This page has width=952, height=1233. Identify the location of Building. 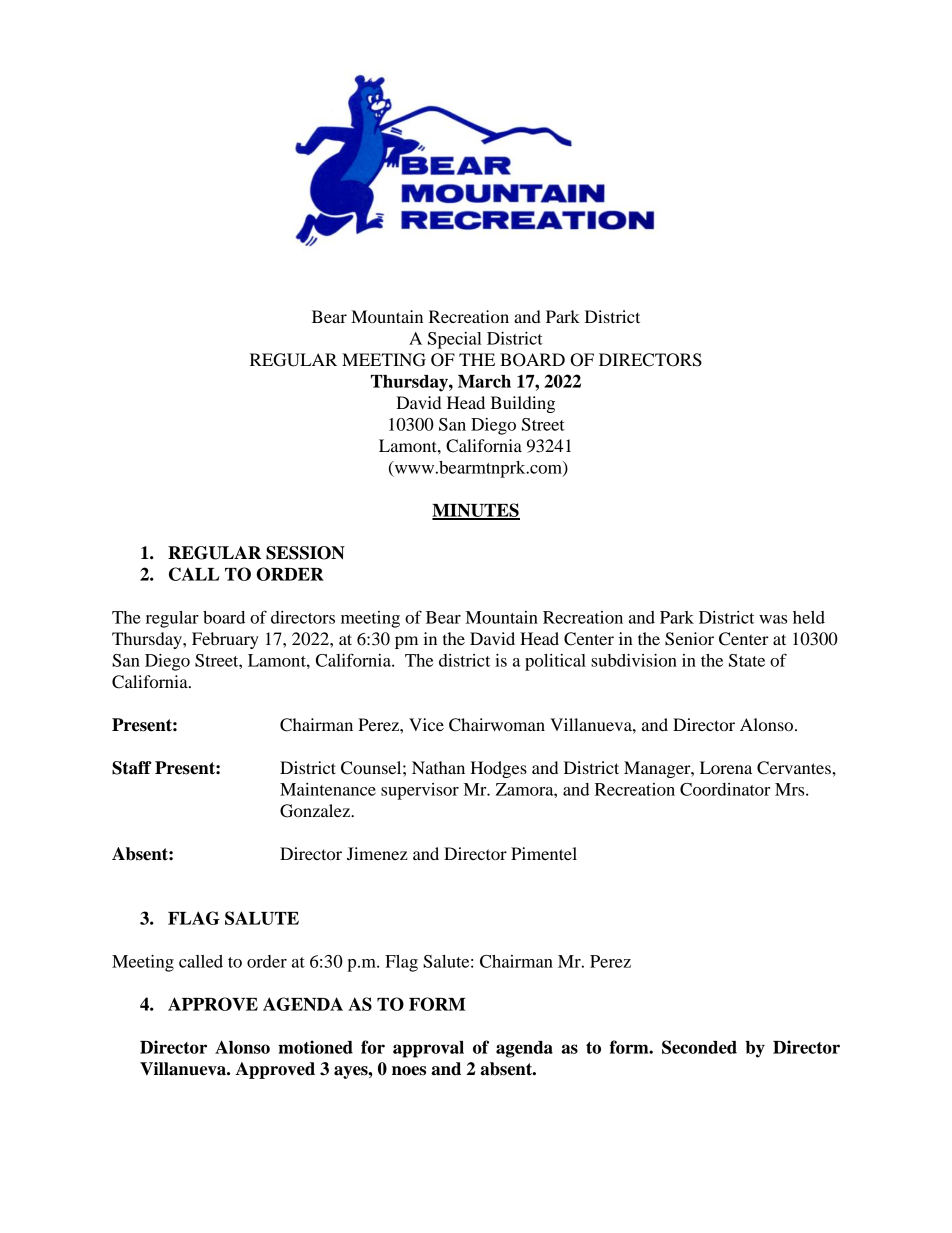
(522, 404).
